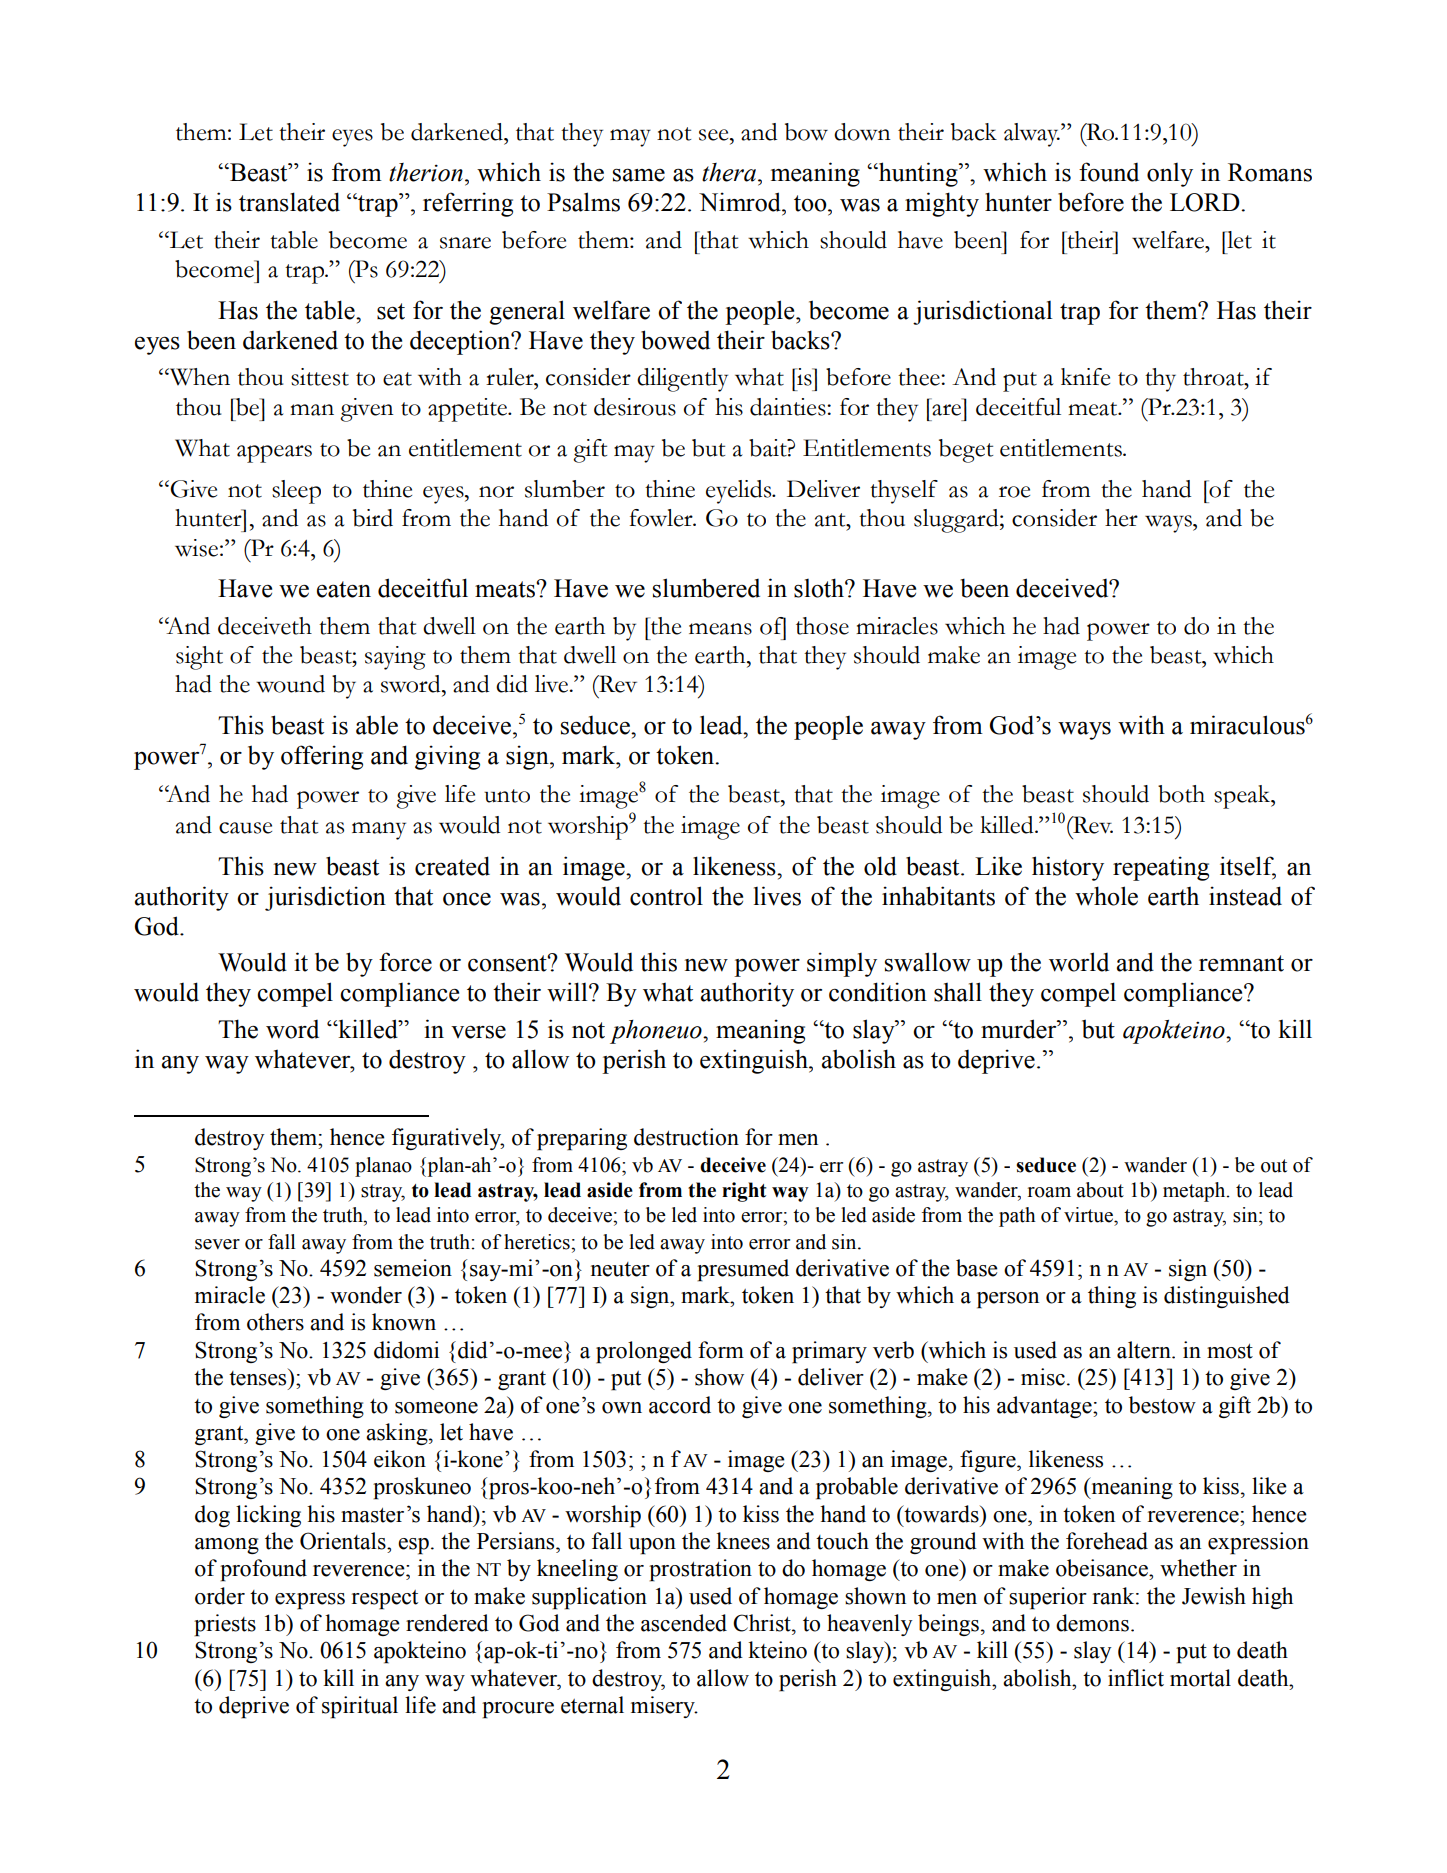 The width and height of the image is (1447, 1873). What do you see at coordinates (1014, 492) in the image?
I see `roe` at bounding box center [1014, 492].
